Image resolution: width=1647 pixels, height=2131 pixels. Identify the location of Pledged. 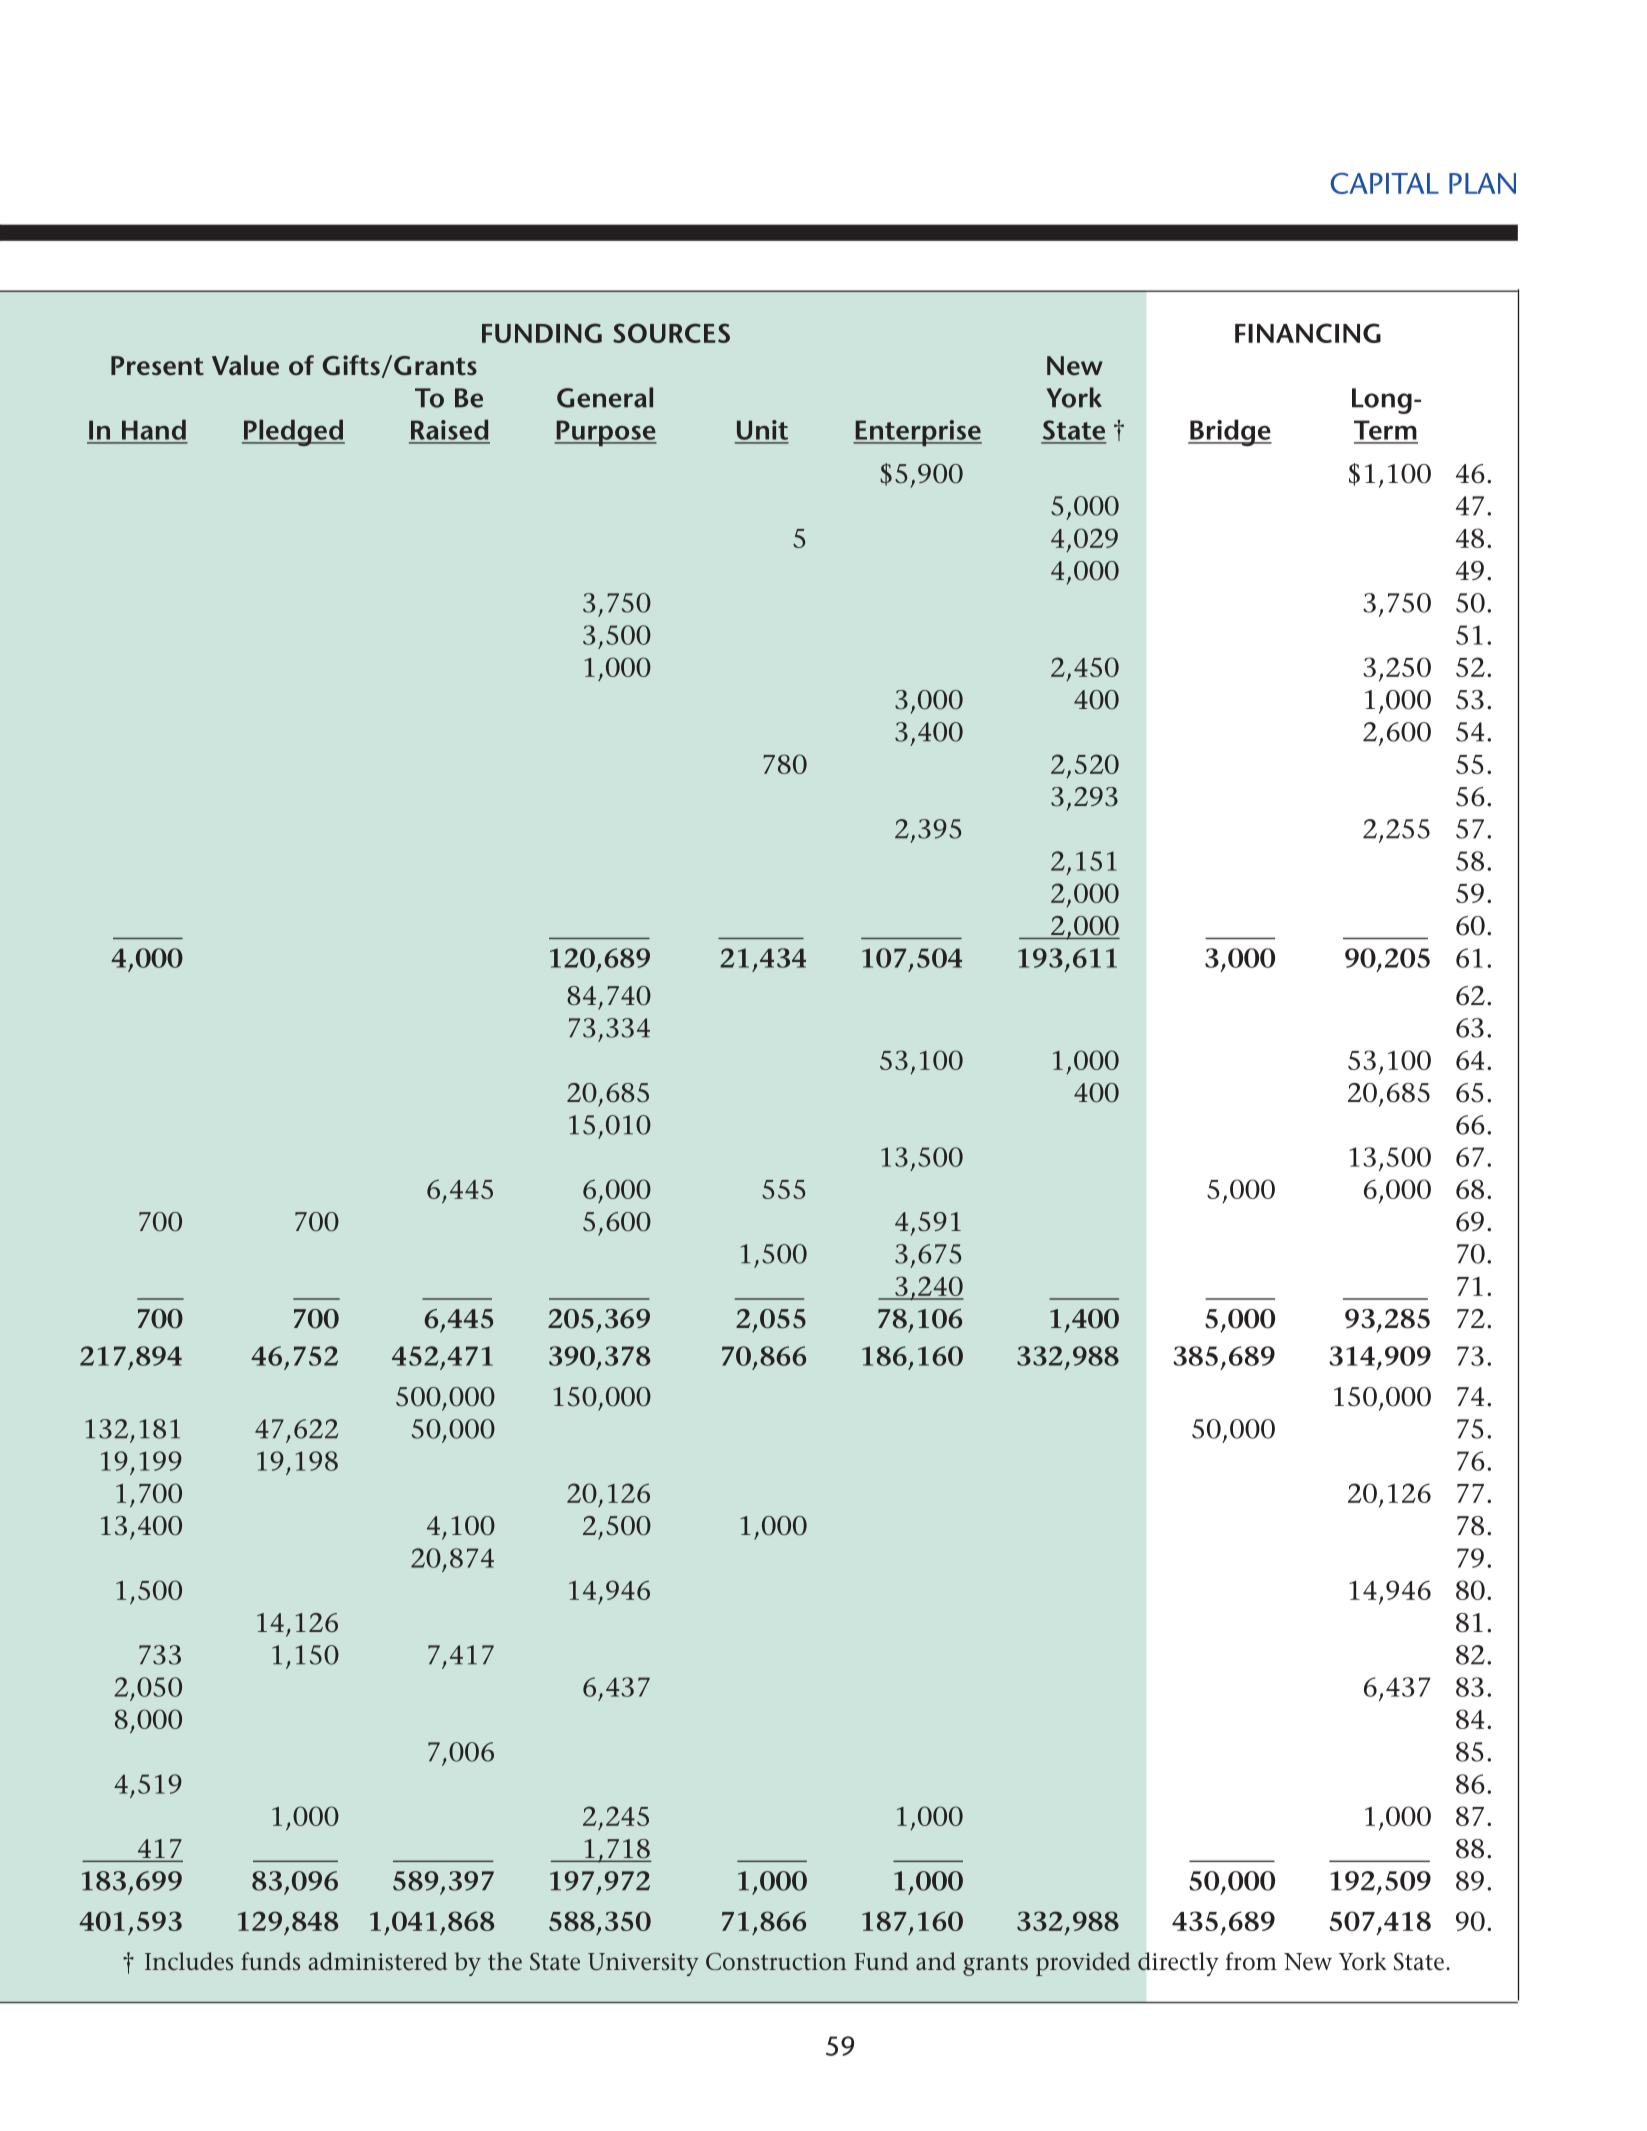
(293, 432).
